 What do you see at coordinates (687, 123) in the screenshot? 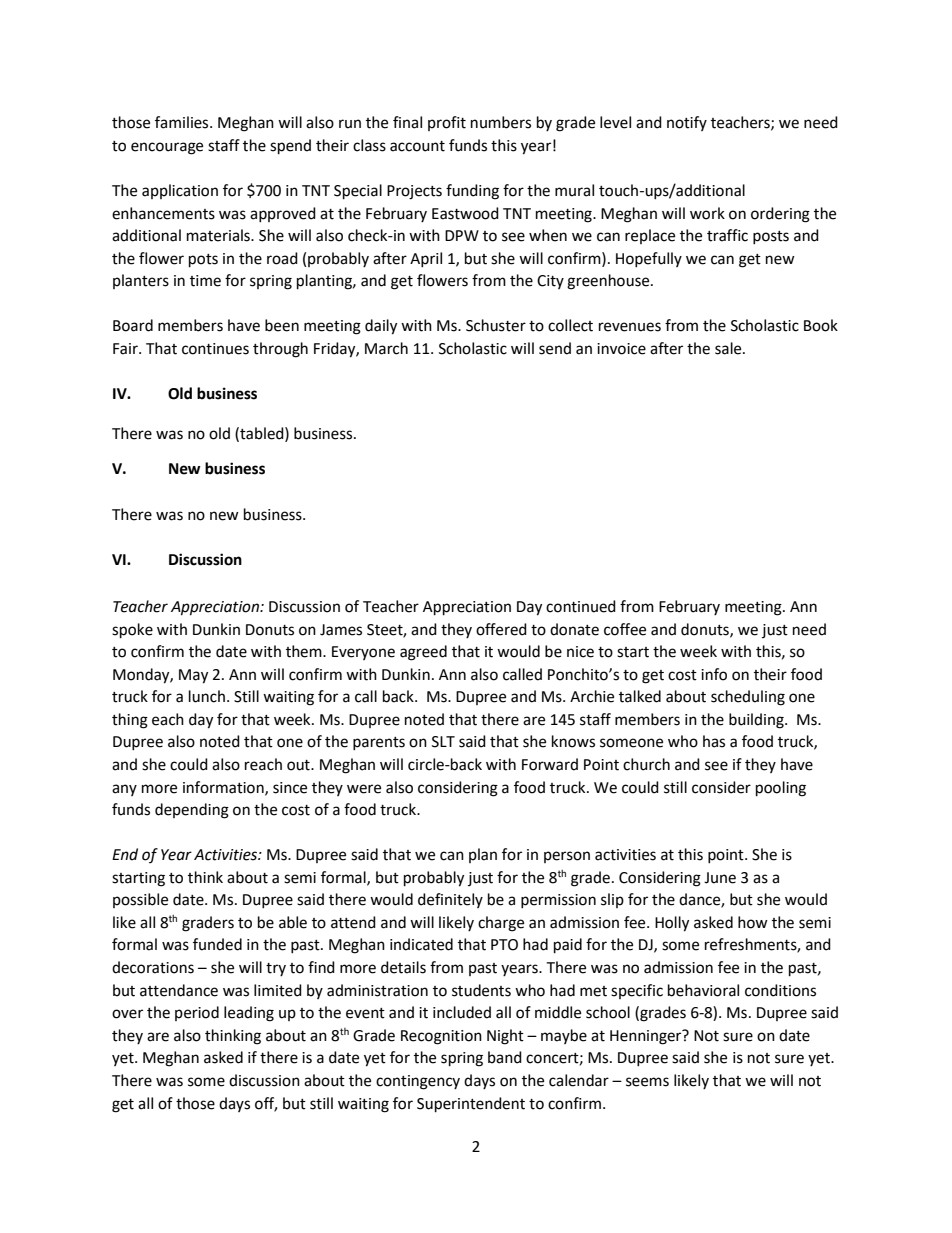
I see `notify` at bounding box center [687, 123].
